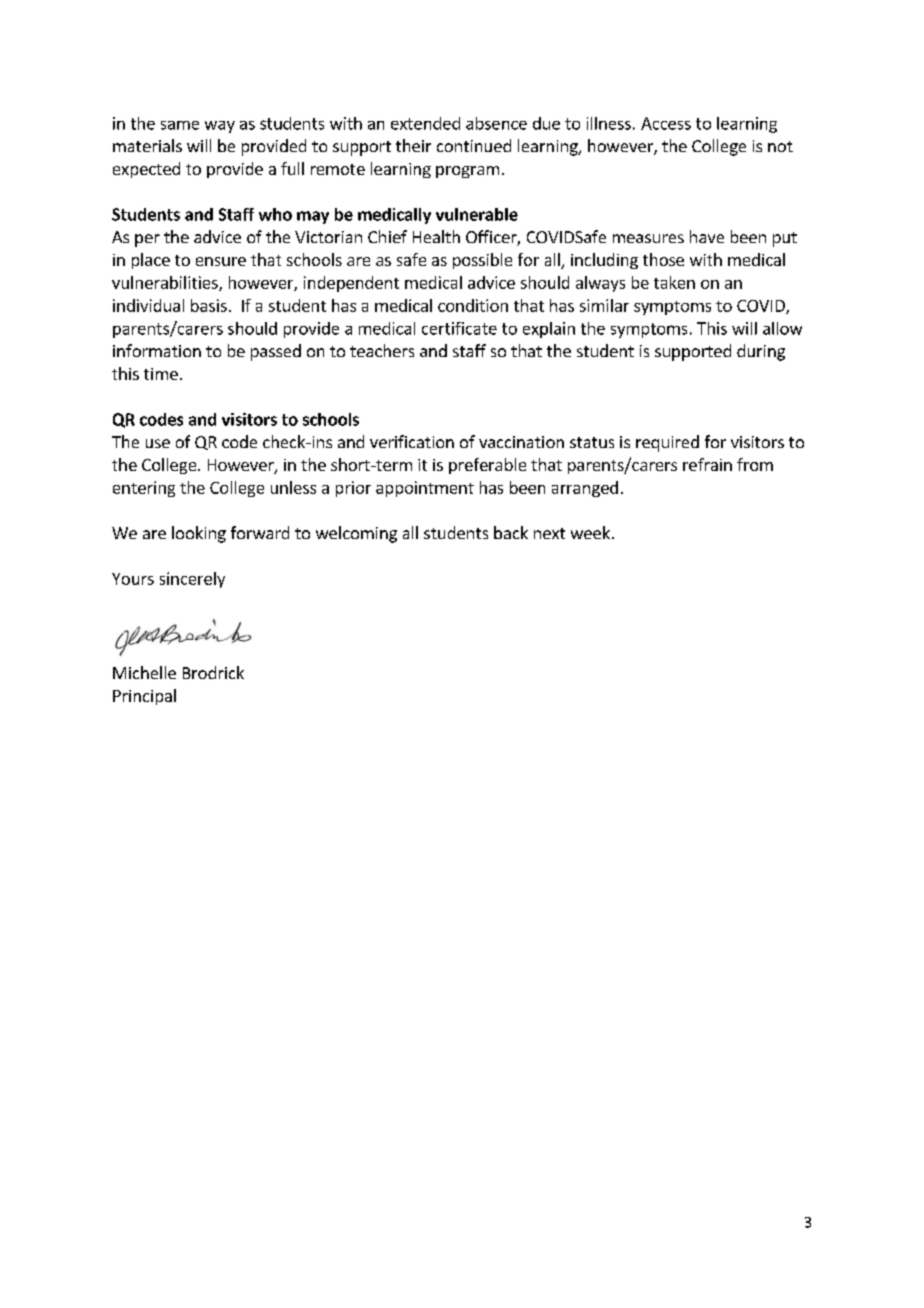  I want to click on use, so click(158, 443).
